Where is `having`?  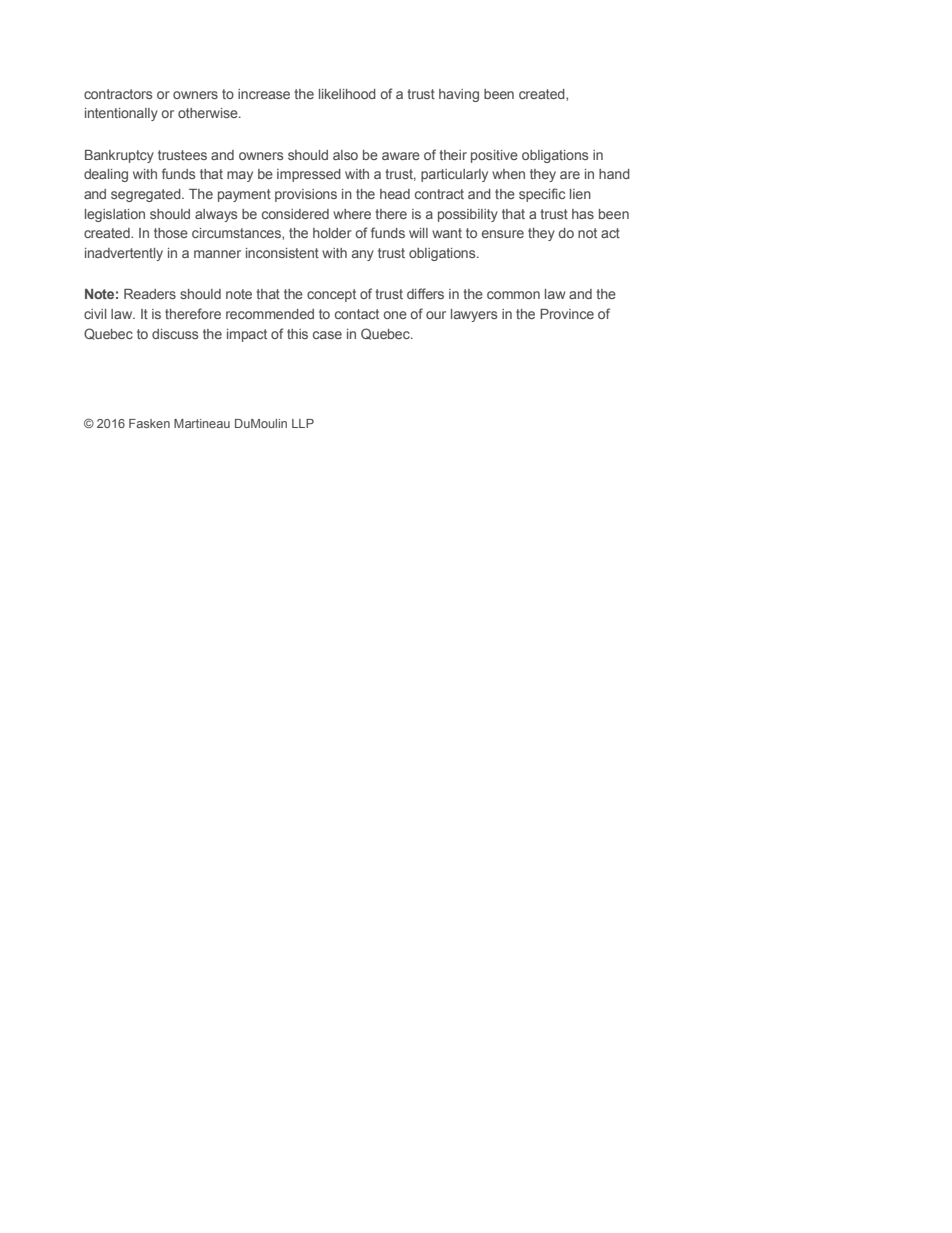 having is located at coordinates (459, 95).
